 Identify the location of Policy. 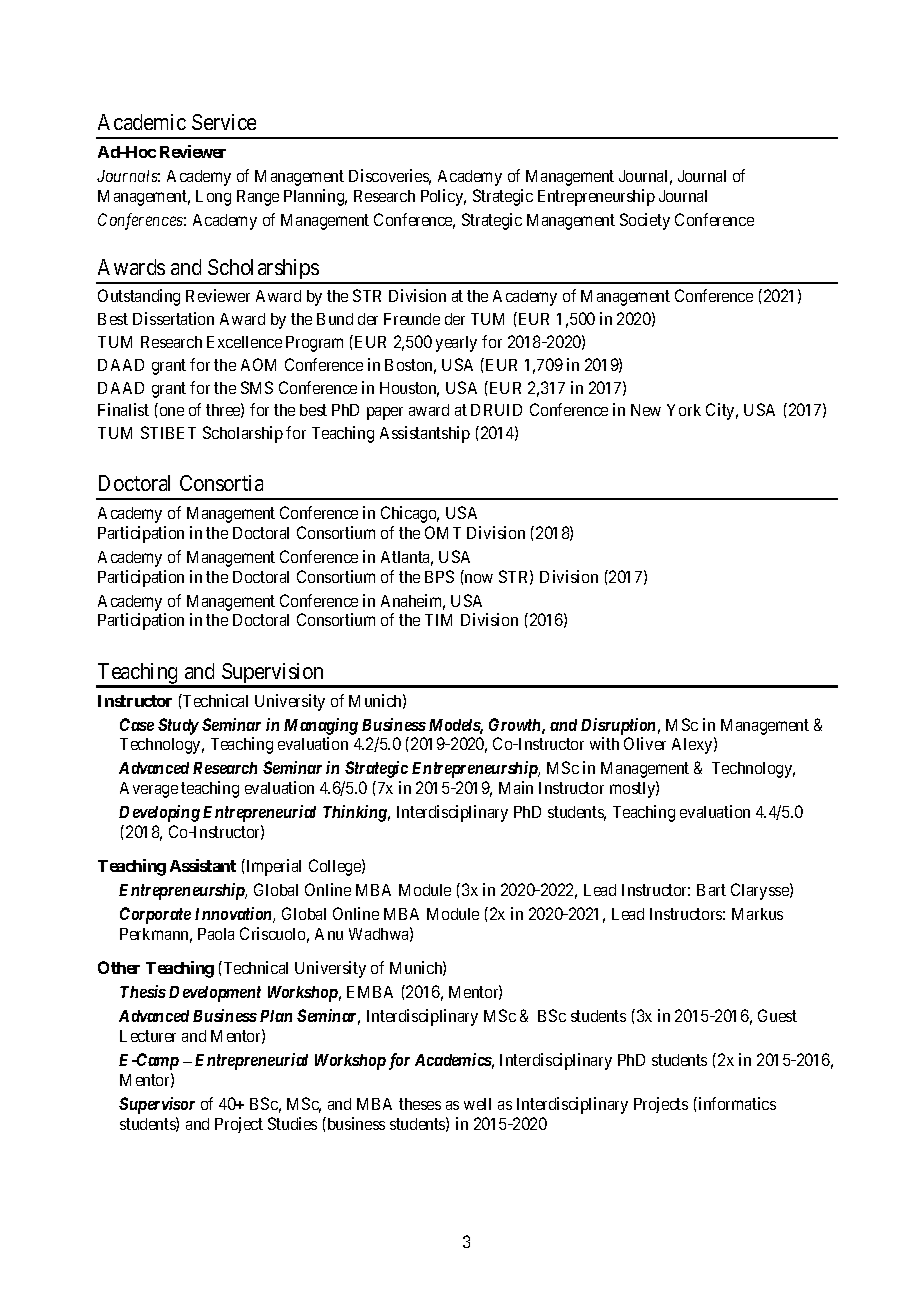
(443, 197).
